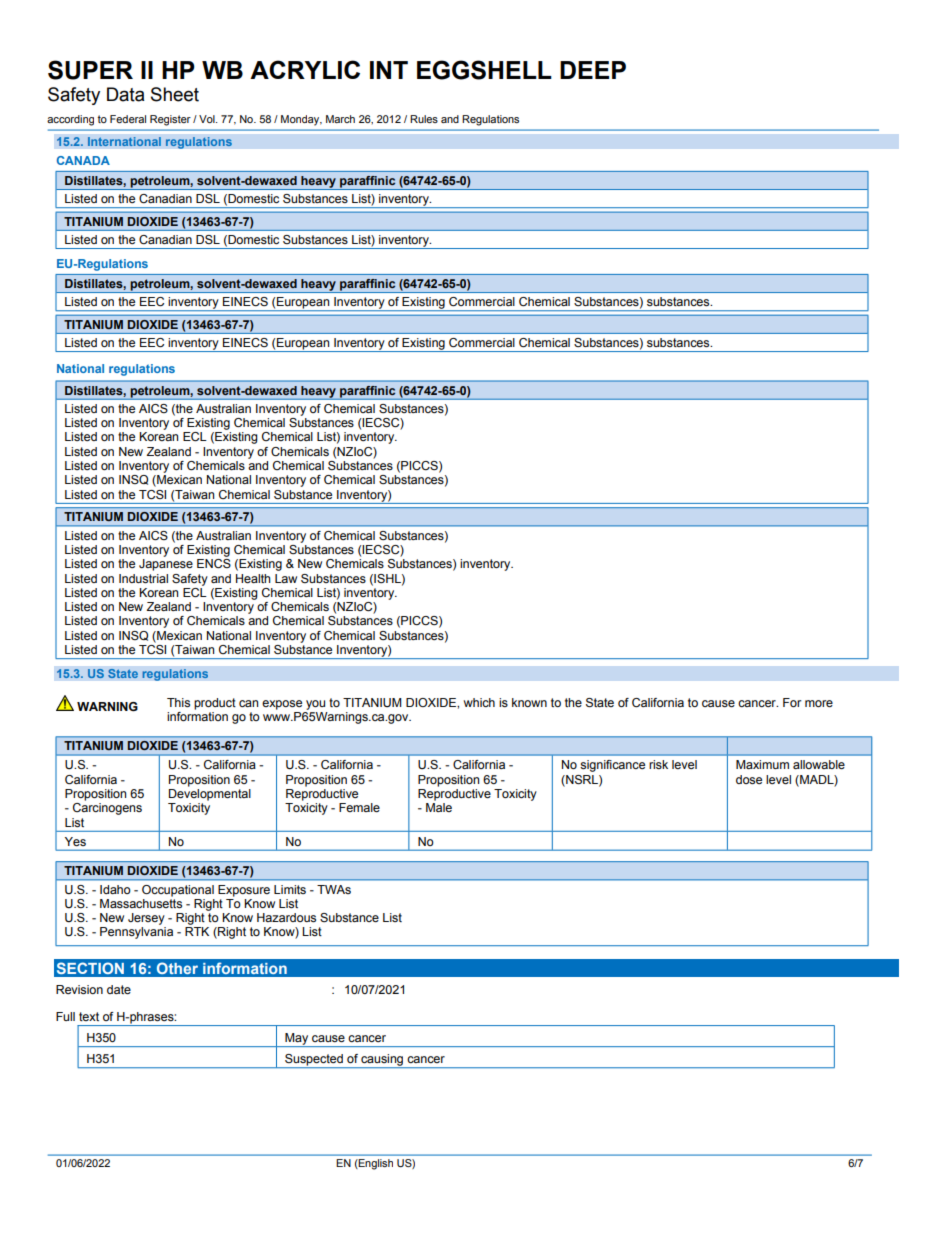  Describe the element at coordinates (749, 779) in the screenshot. I see `dose` at that location.
